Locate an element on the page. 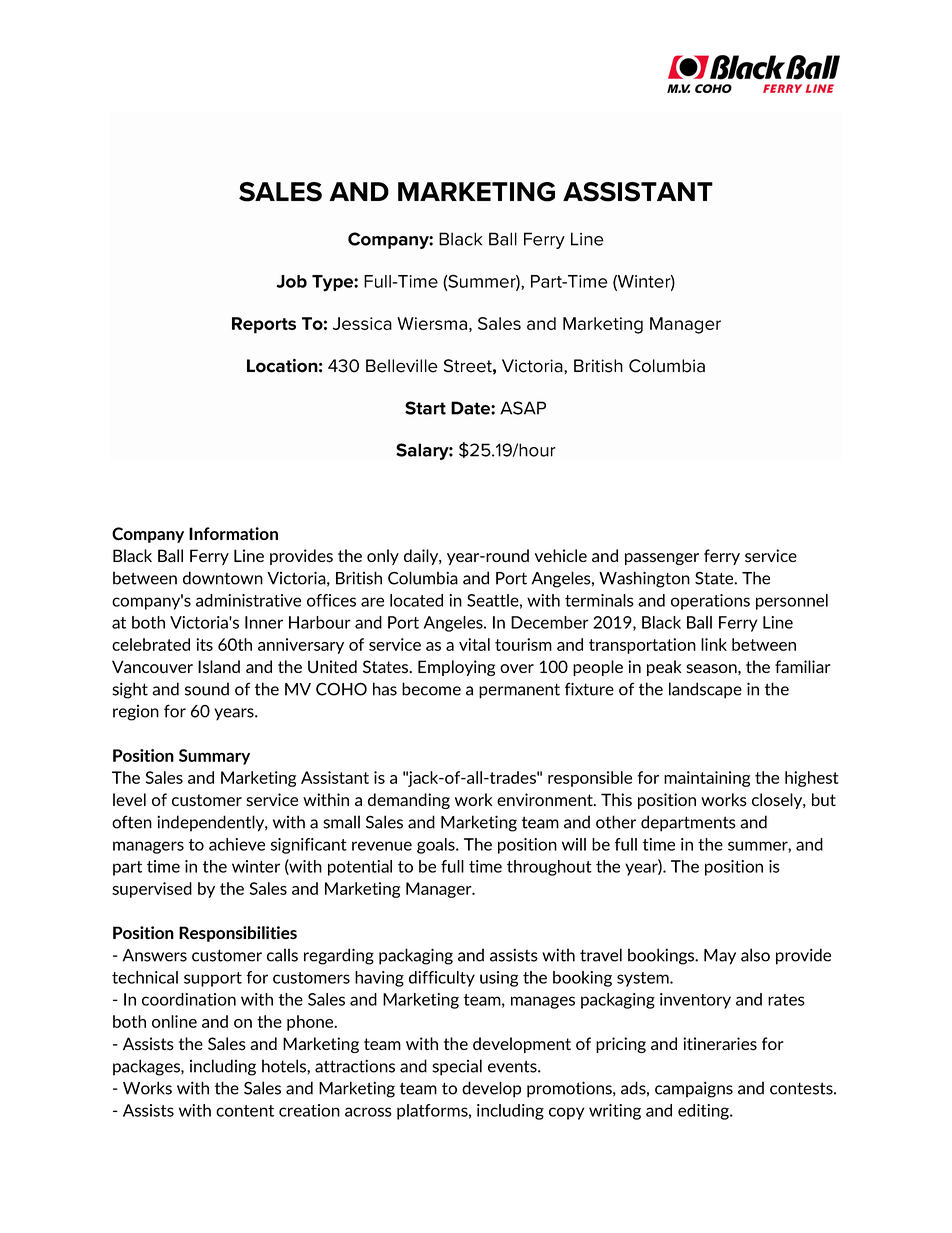 Image resolution: width=952 pixels, height=1233 pixels. Jessica is located at coordinates (362, 323).
